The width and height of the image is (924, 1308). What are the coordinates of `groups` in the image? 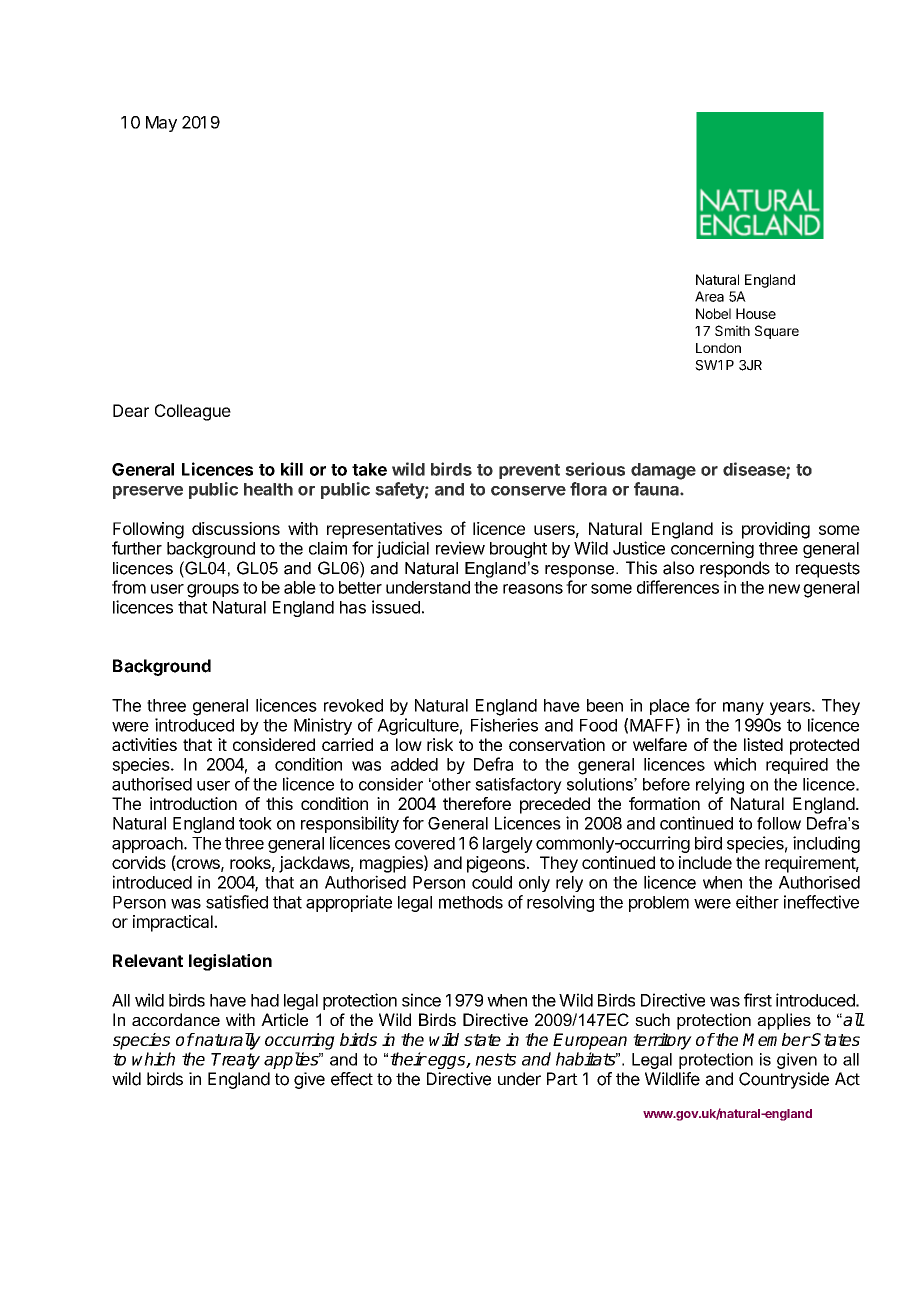 It's located at (213, 591).
